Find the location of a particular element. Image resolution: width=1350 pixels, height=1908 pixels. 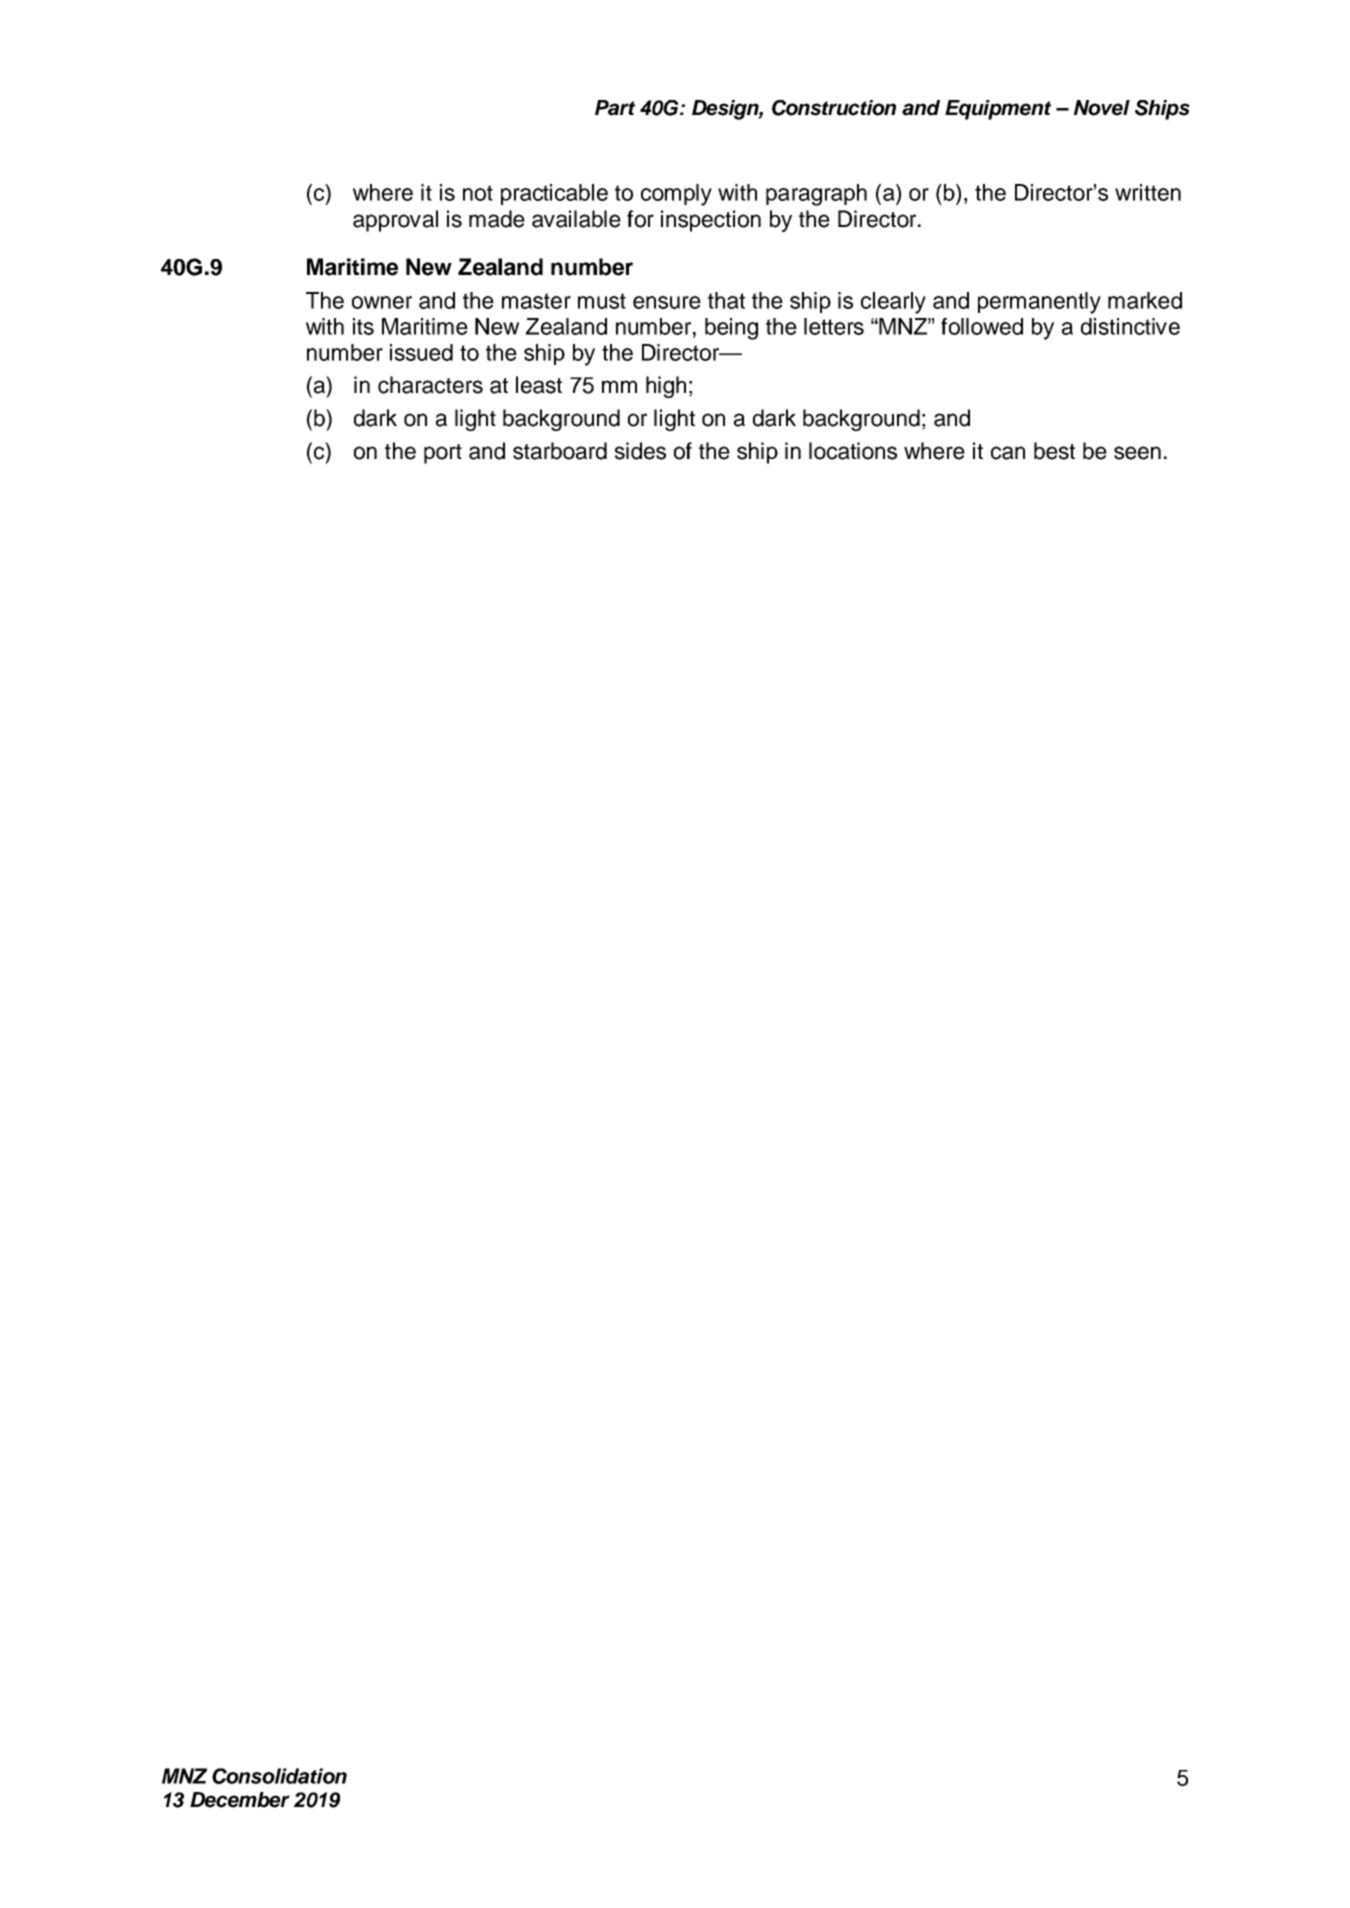

Equipment is located at coordinates (998, 110).
